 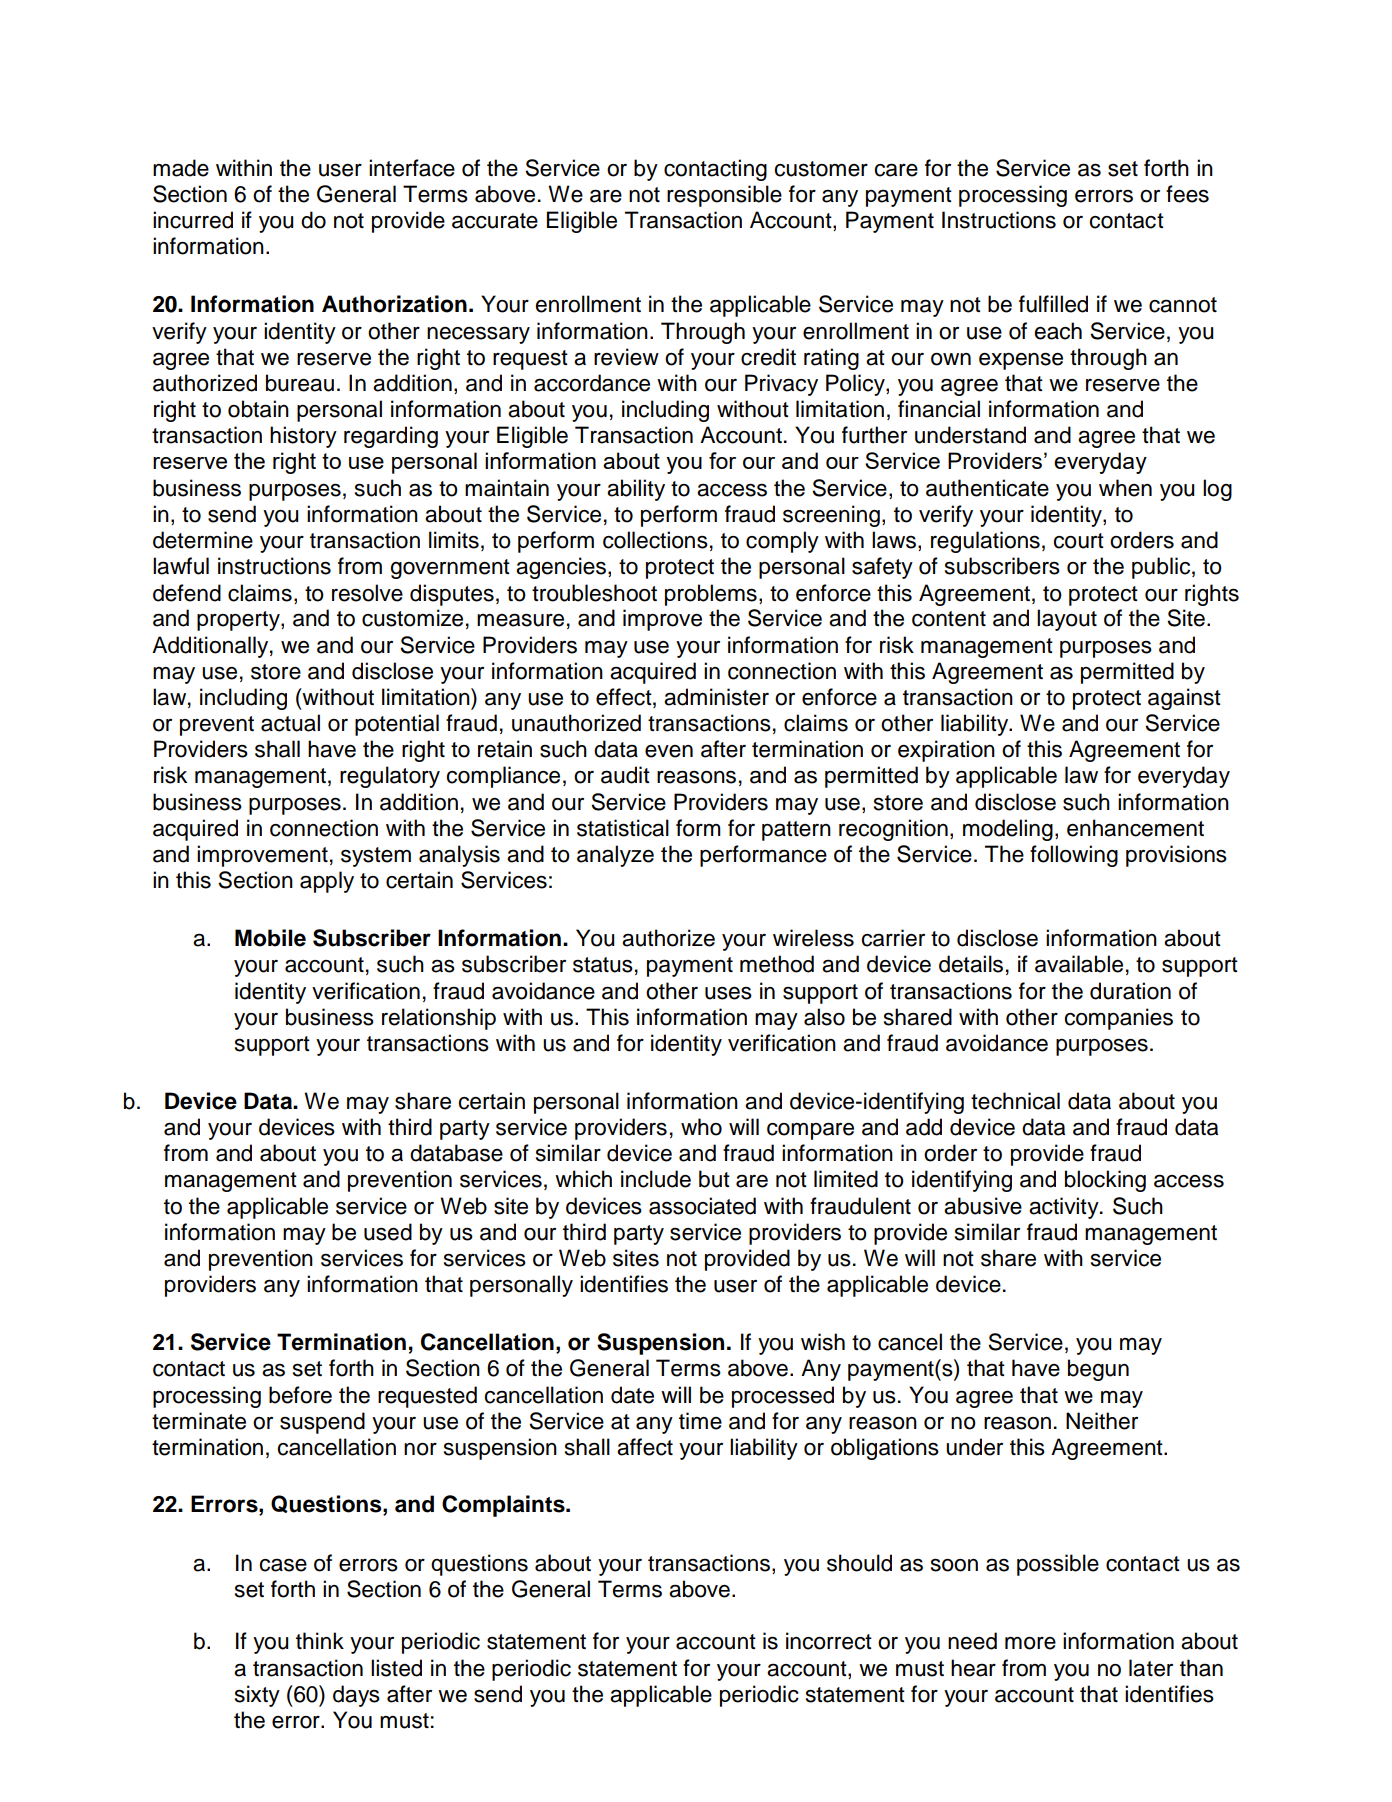 I want to click on think, so click(x=320, y=1640).
